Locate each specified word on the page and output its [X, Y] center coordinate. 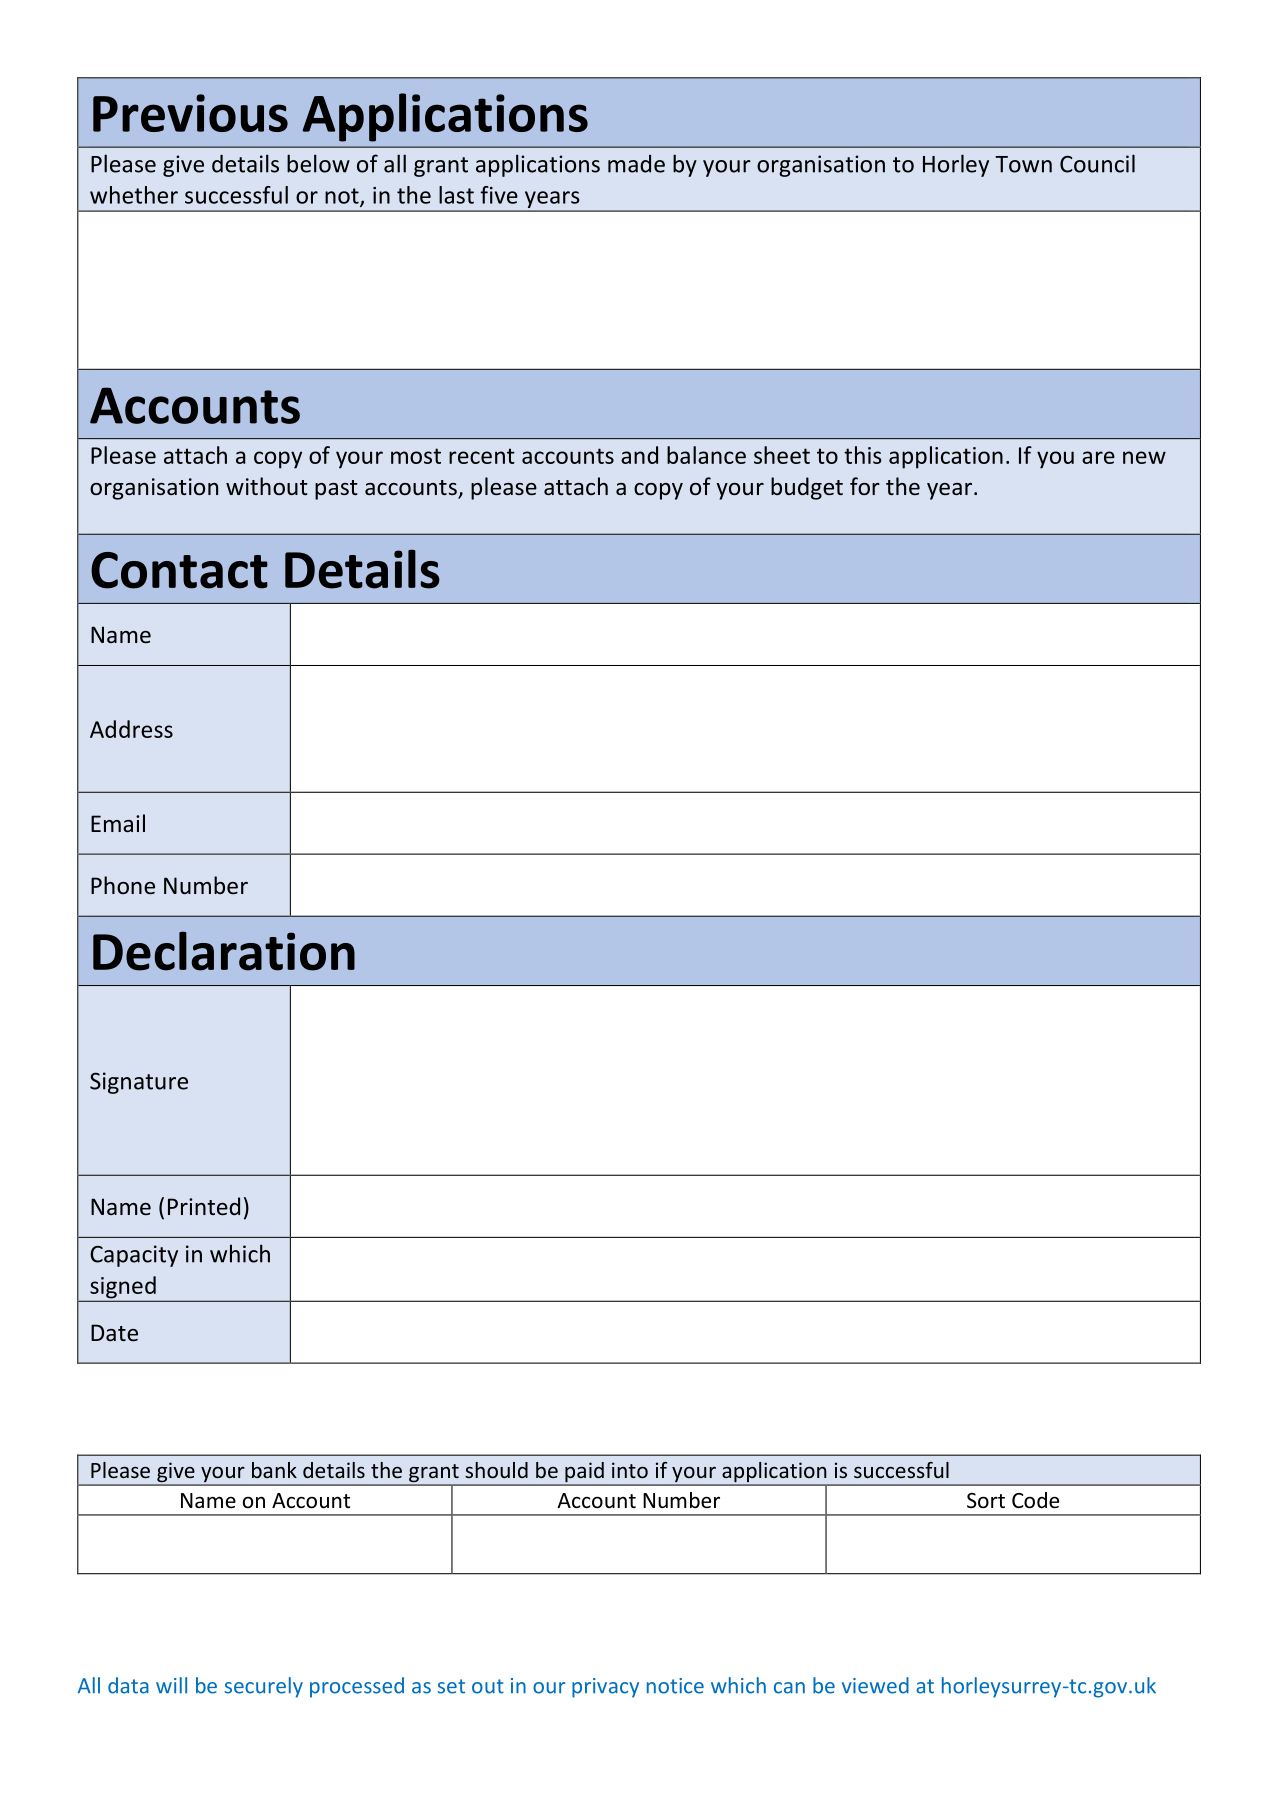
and [639, 455]
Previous [190, 113]
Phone [123, 885]
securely [264, 1687]
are [1098, 457]
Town [1023, 164]
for [865, 486]
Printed [204, 1206]
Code [1035, 1500]
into [630, 1470]
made [636, 164]
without [267, 486]
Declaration [224, 951]
